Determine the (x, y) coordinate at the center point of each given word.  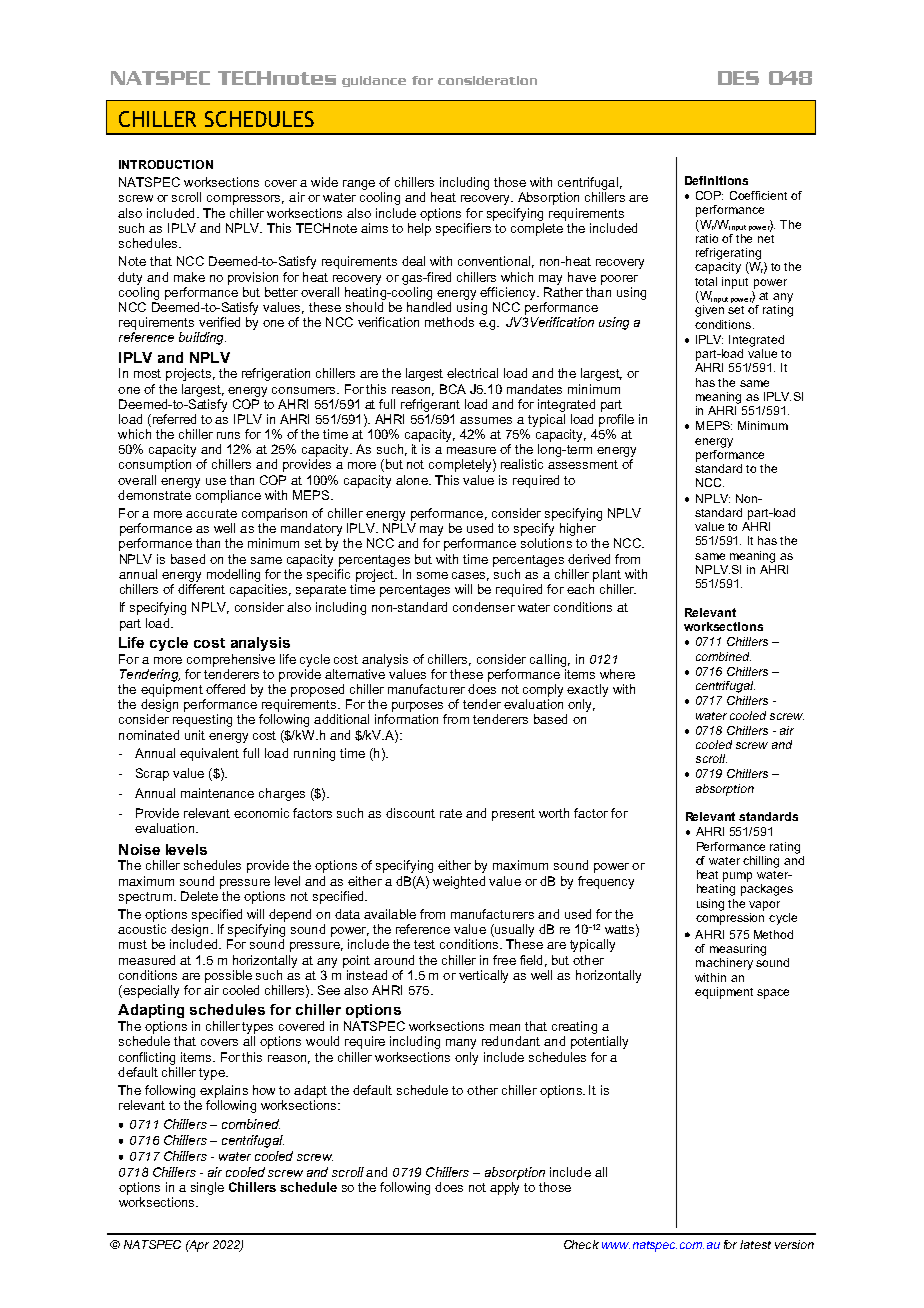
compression (730, 919)
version (794, 1244)
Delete (199, 896)
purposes (417, 707)
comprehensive (231, 660)
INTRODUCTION (166, 164)
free (504, 960)
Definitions (716, 180)
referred (173, 420)
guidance (374, 81)
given (709, 311)
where (617, 674)
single (207, 1188)
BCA (453, 389)
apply (504, 1188)
